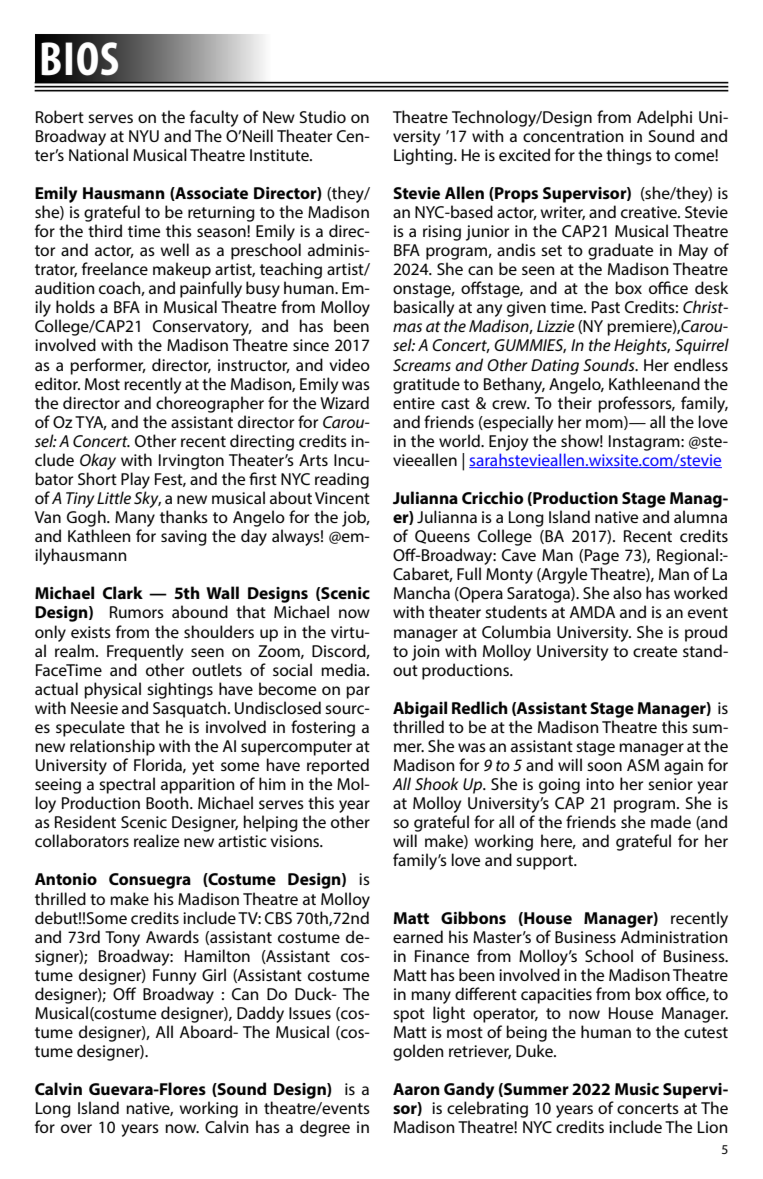 Image resolution: width=763 pixels, height=1179 pixels. Describe the element at coordinates (76, 1128) in the document. I see `over` at that location.
